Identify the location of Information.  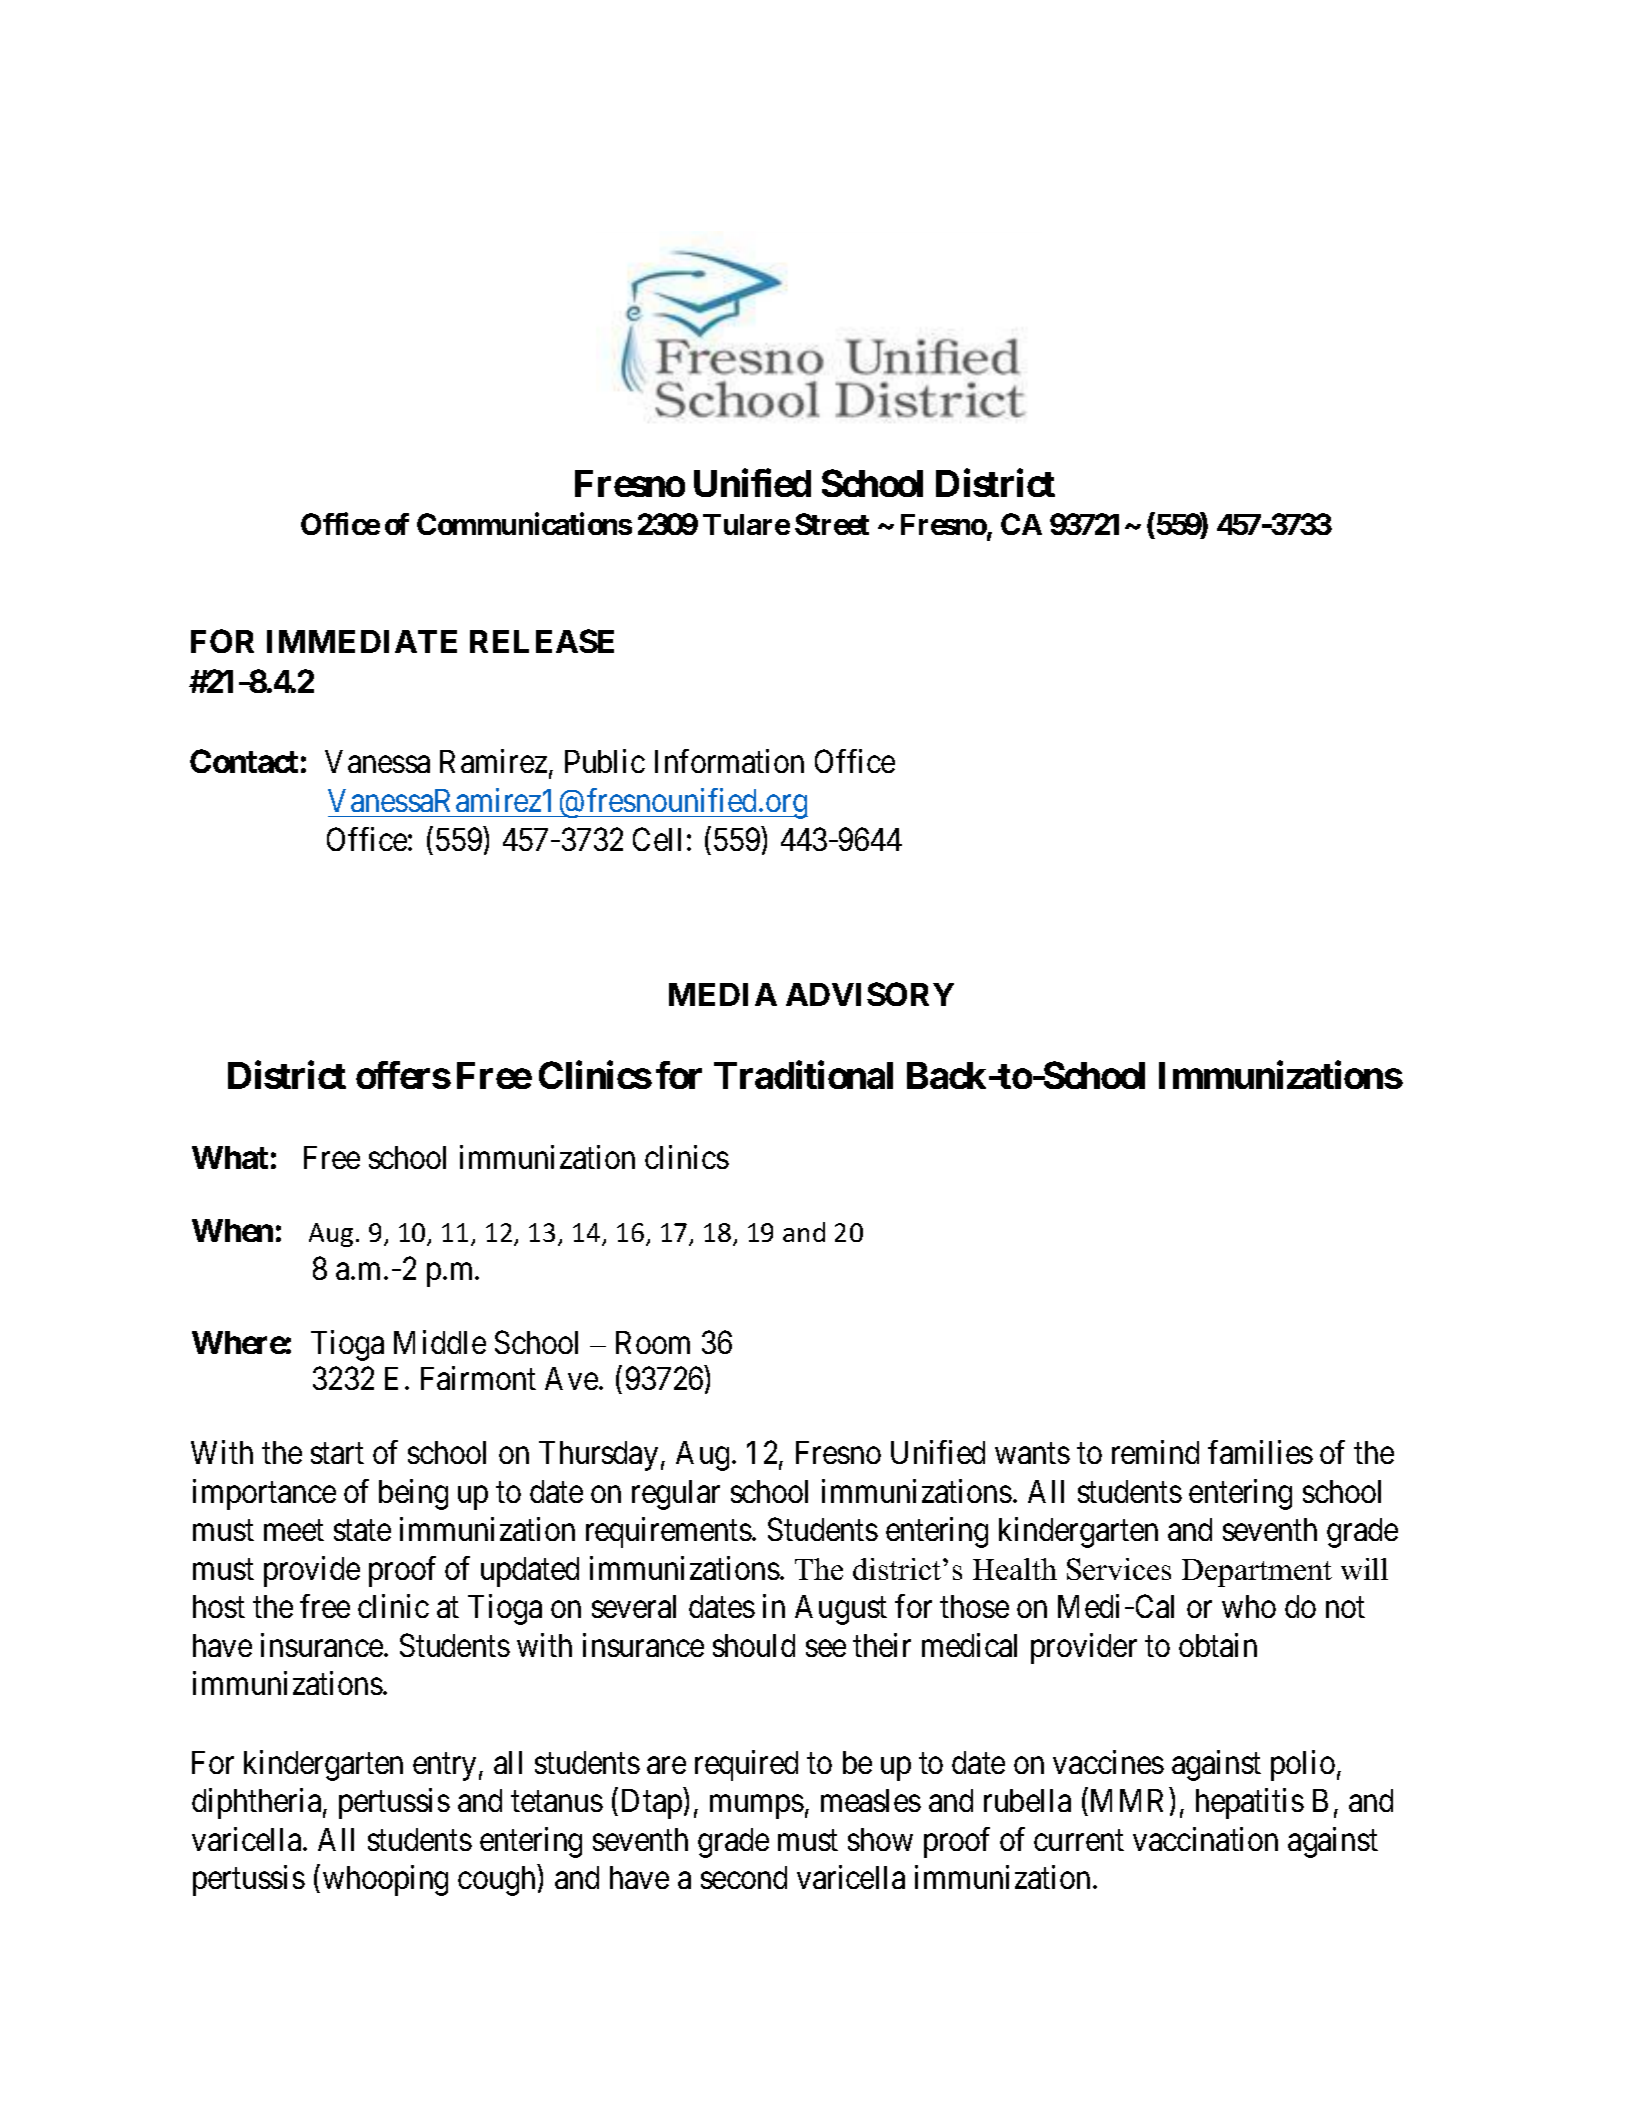
(729, 761).
